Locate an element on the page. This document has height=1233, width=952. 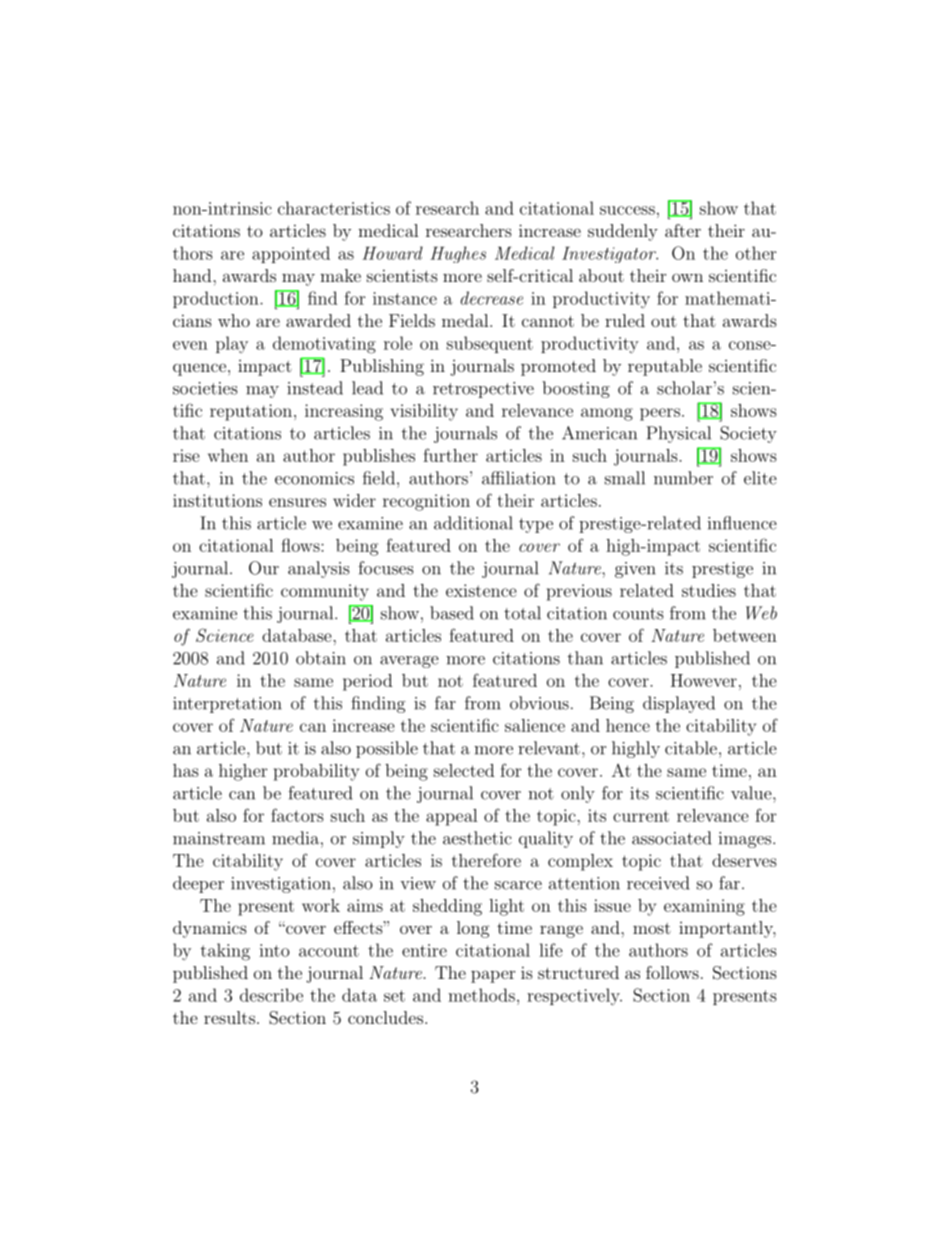
methods is located at coordinates (481, 995).
